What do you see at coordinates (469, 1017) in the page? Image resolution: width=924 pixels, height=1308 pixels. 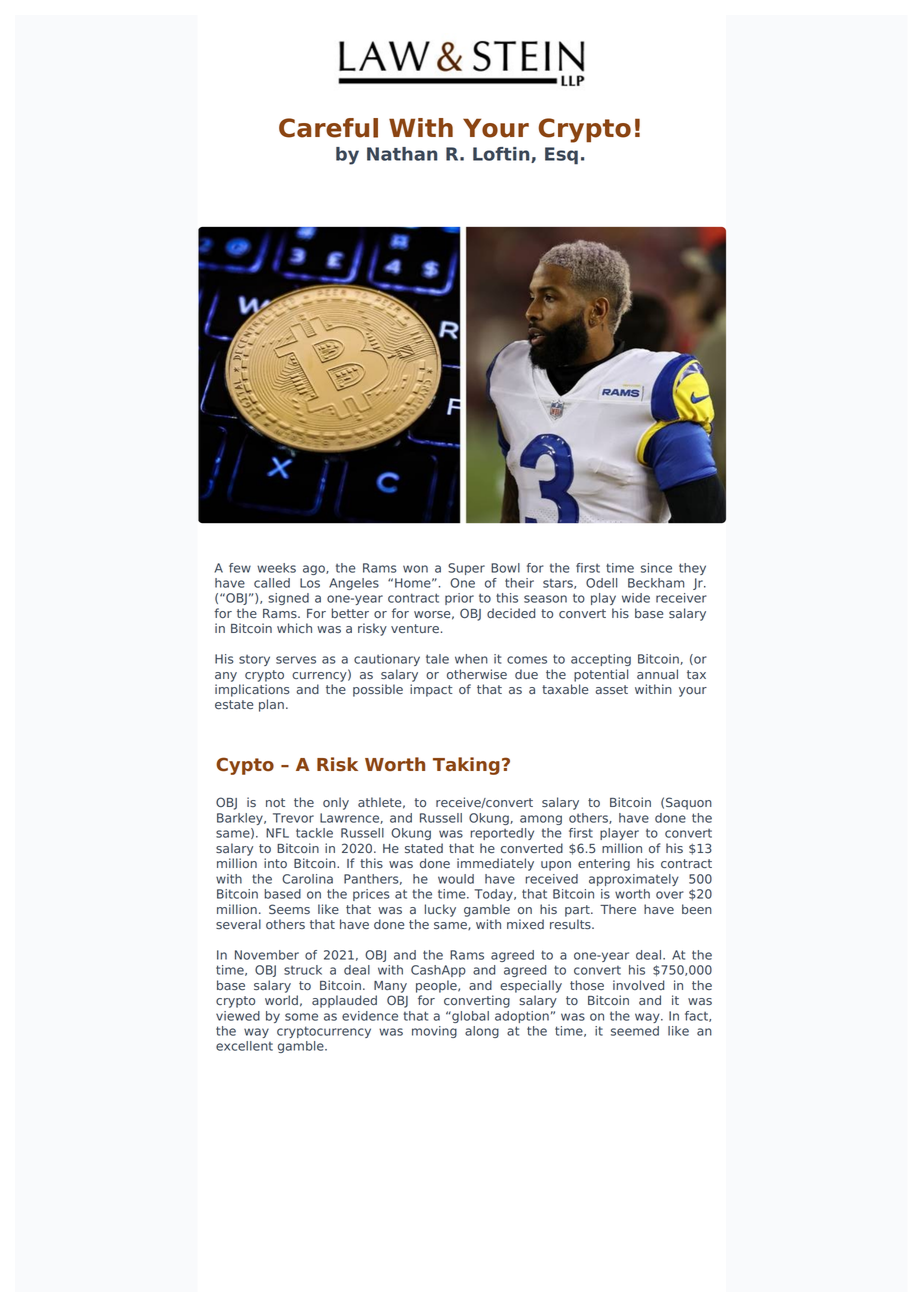 I see `global` at bounding box center [469, 1017].
